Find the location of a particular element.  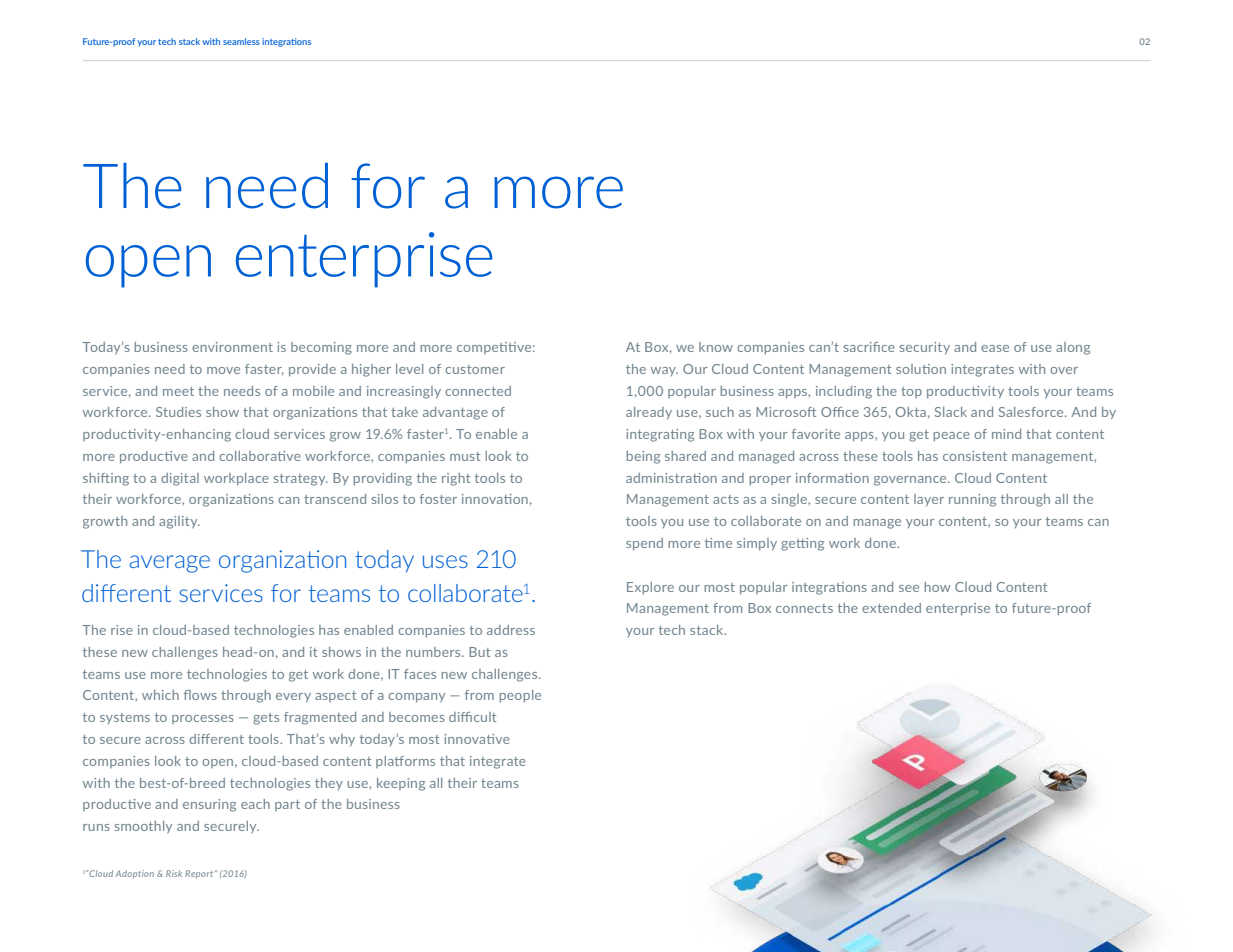

Risk is located at coordinates (174, 873).
